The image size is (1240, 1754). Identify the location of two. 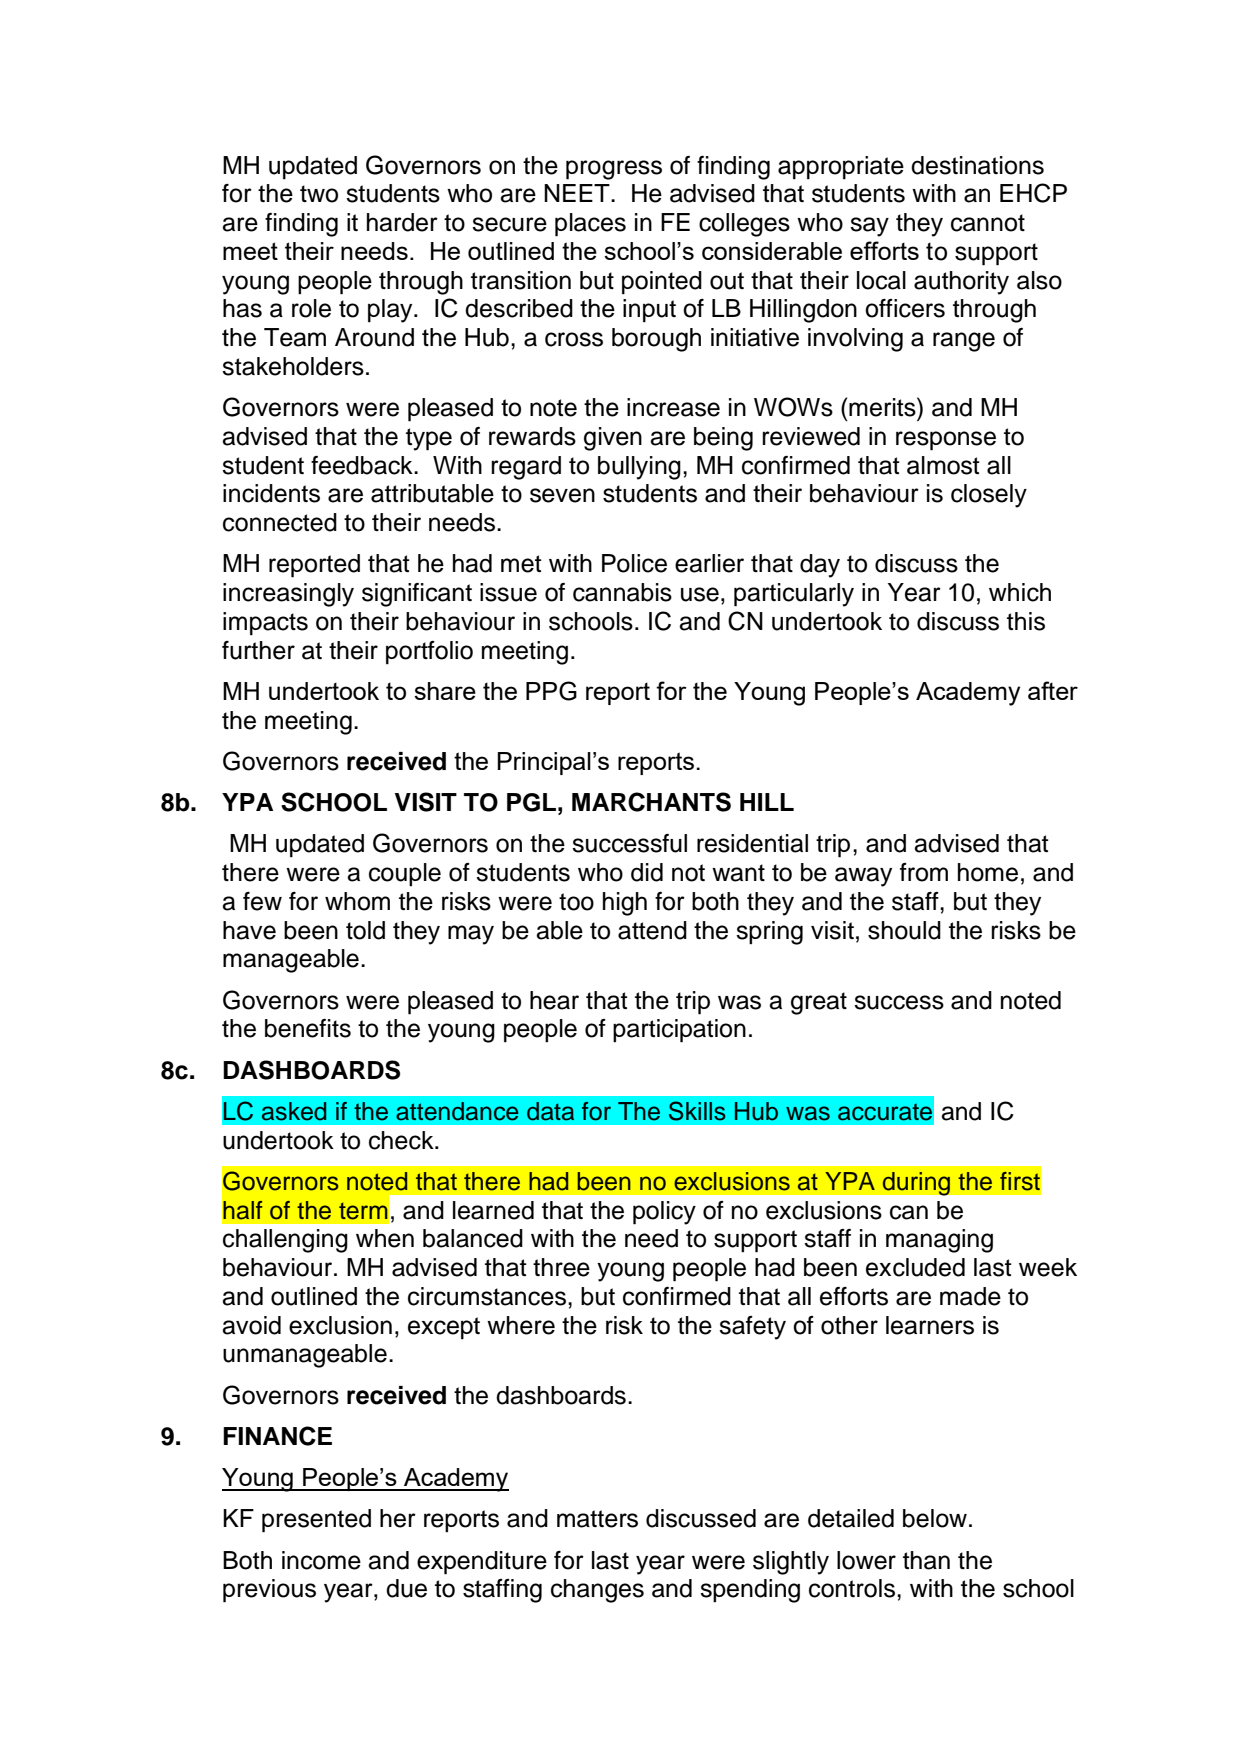
(319, 194).
